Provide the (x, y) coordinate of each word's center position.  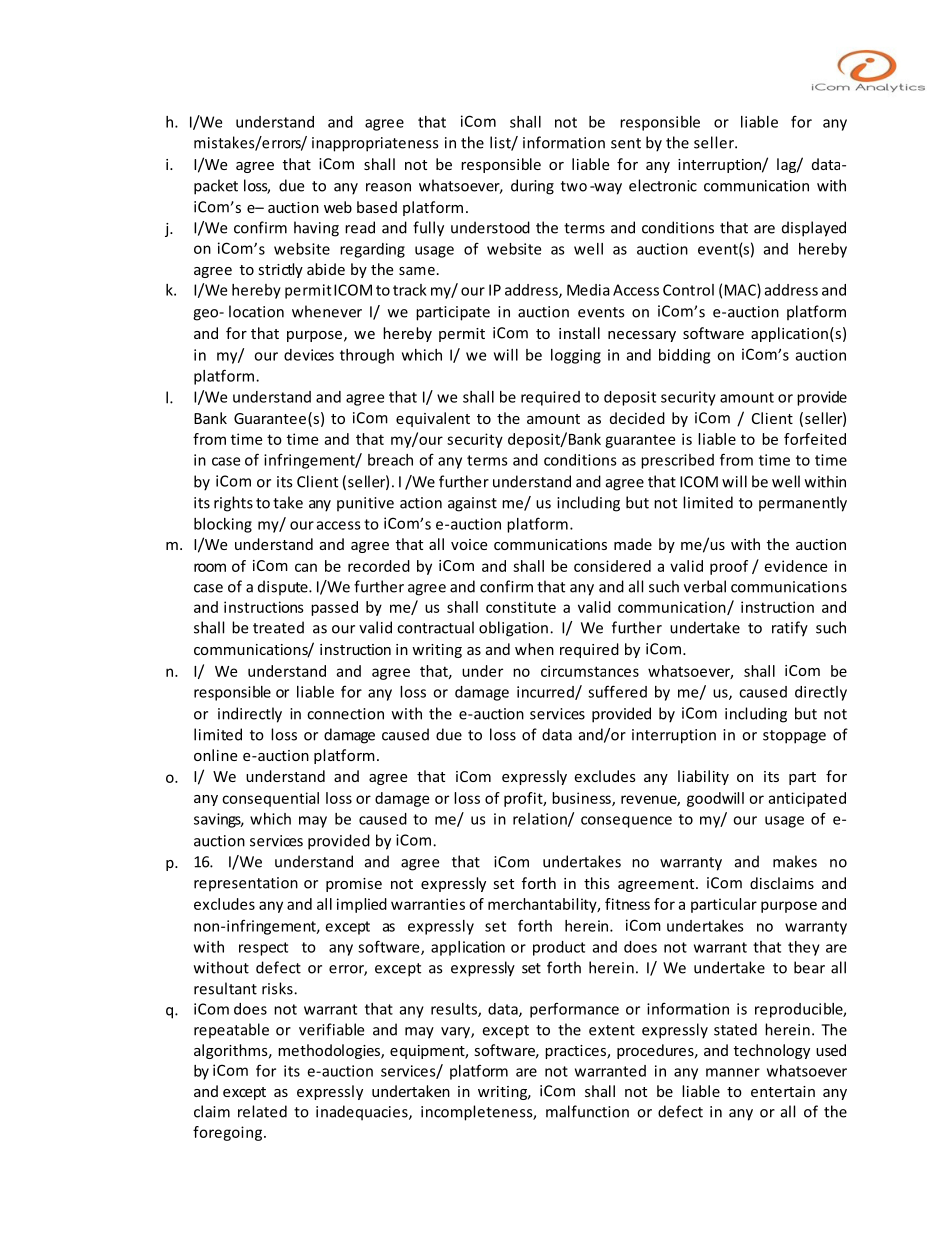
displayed (814, 229)
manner (733, 1072)
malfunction (587, 1111)
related (262, 1111)
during (532, 187)
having (316, 229)
